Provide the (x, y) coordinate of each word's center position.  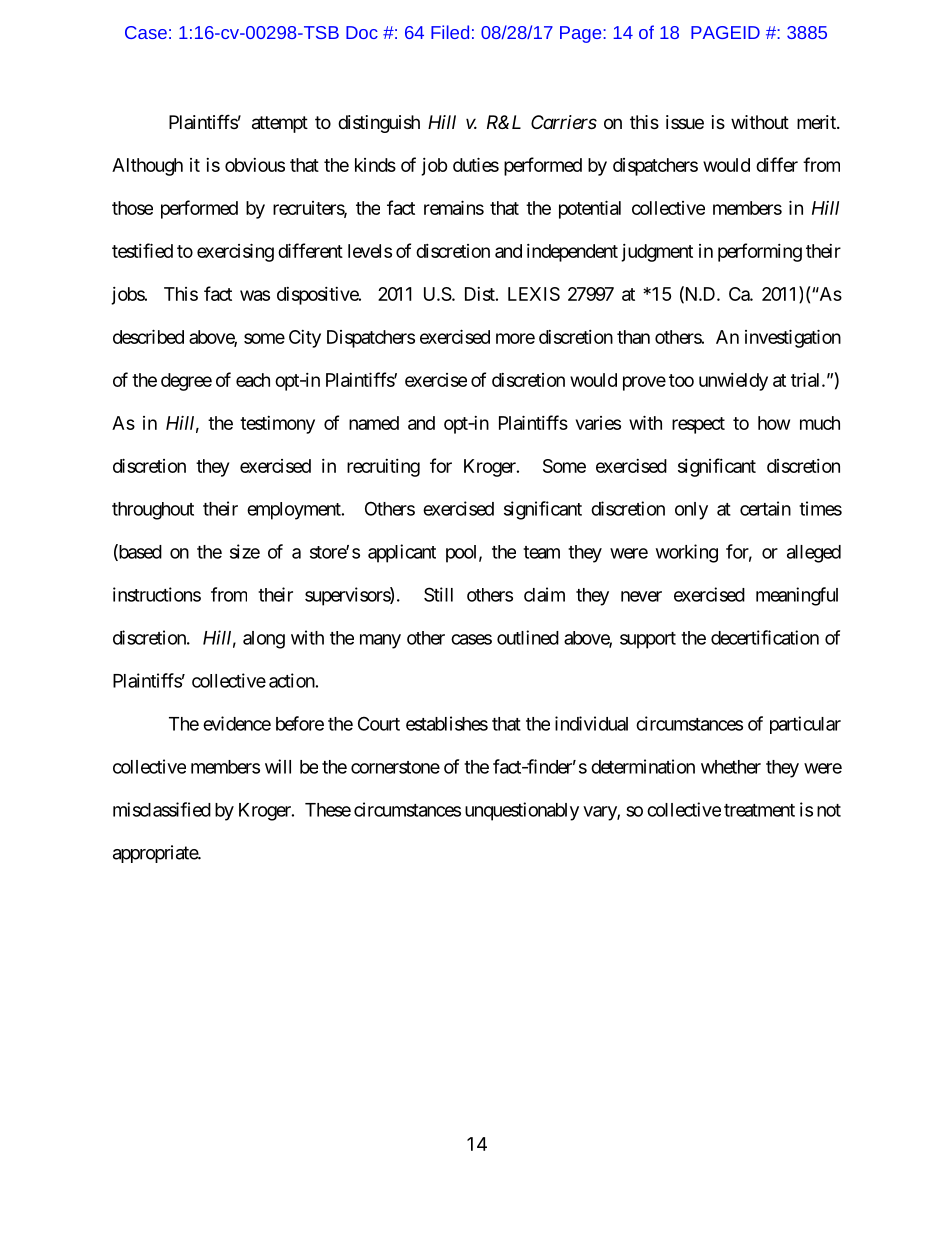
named (374, 423)
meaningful (797, 596)
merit (817, 122)
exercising (235, 252)
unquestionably (522, 811)
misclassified (162, 809)
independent (572, 253)
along (264, 640)
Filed (450, 32)
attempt (280, 124)
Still (438, 594)
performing (760, 252)
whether (731, 767)
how (774, 423)
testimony (277, 425)
